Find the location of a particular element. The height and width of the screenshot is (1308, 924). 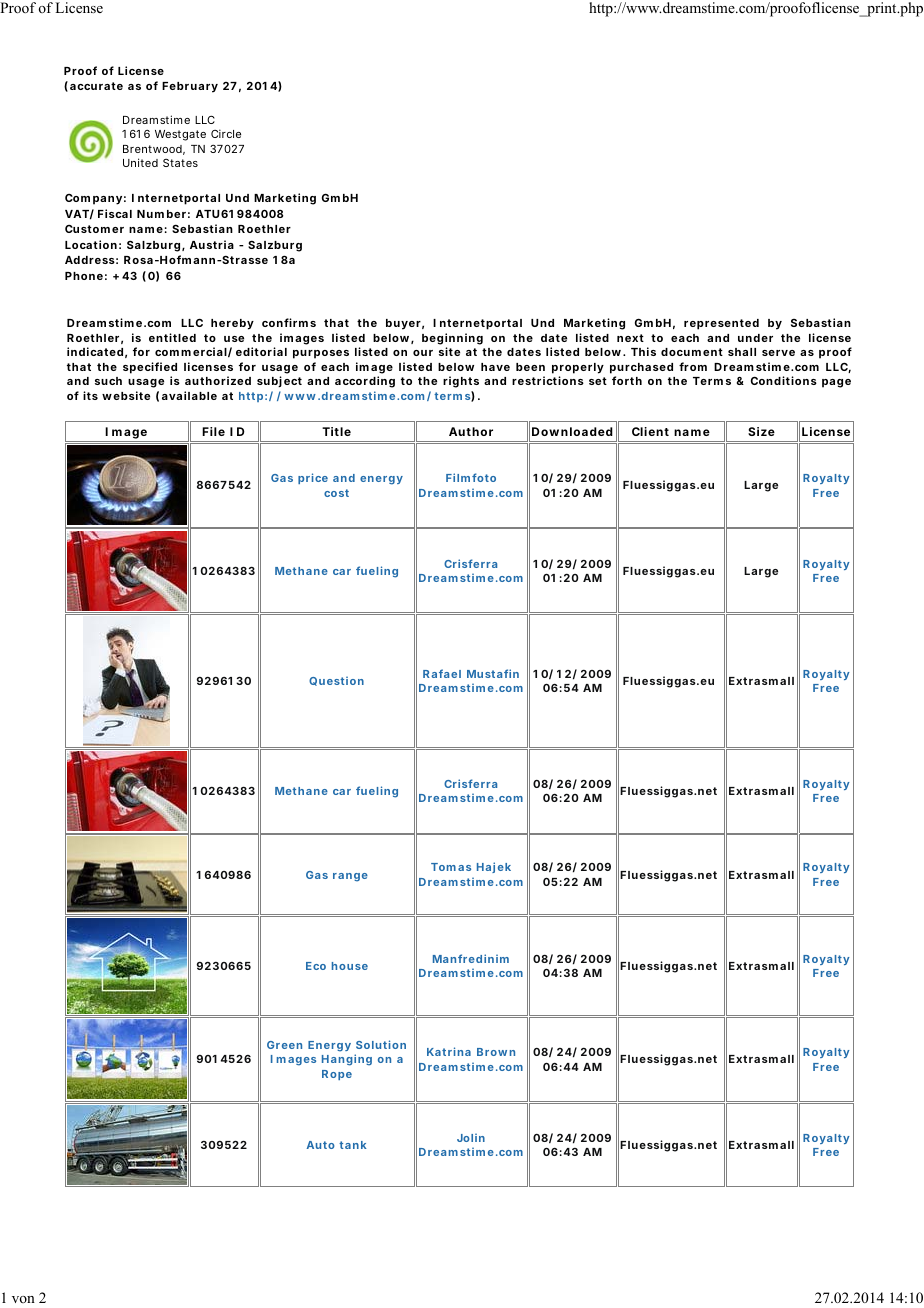

represented is located at coordinates (721, 324).
